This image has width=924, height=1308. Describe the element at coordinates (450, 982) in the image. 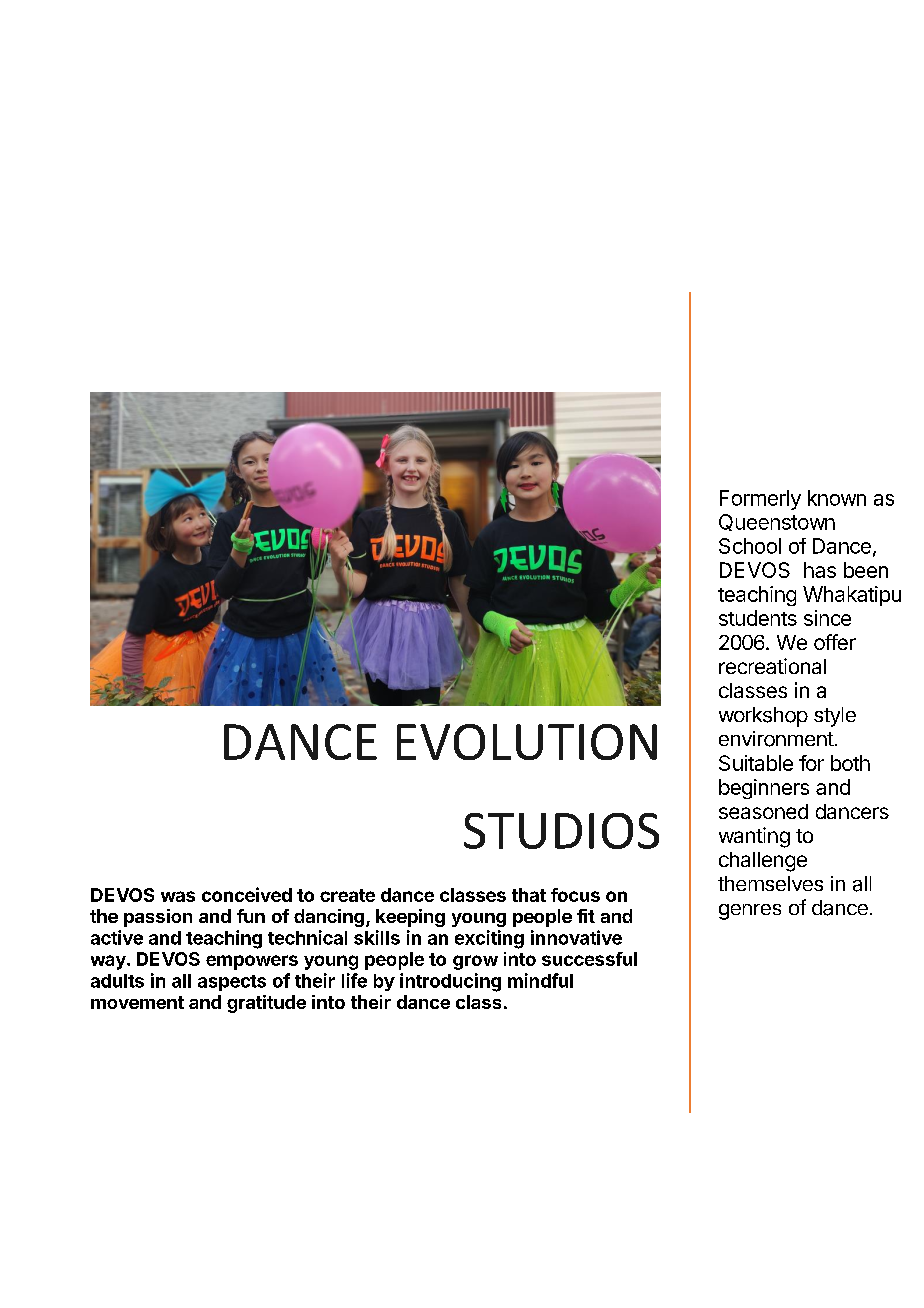

I see `introducing` at that location.
